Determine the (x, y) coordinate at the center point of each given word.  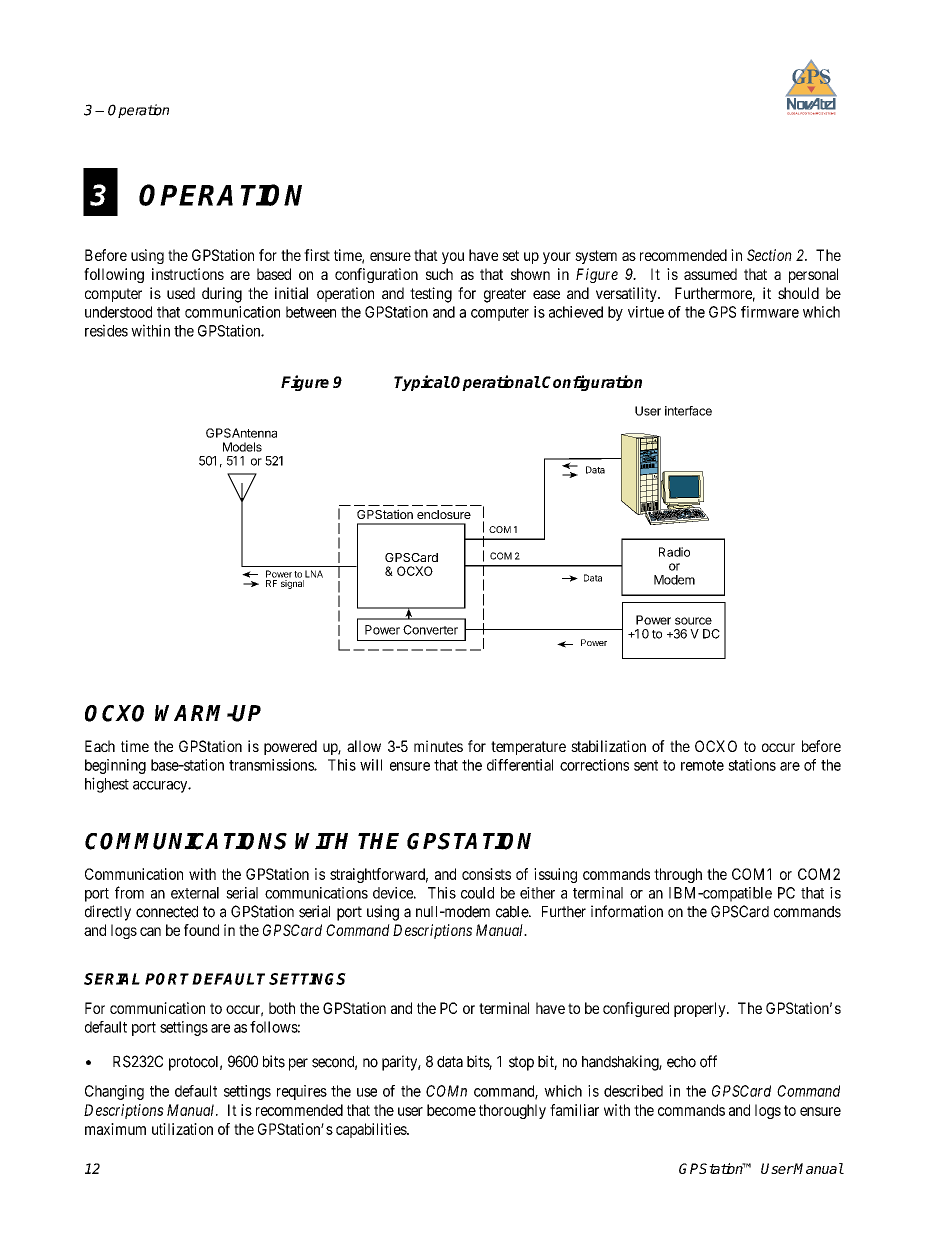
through (678, 875)
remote (702, 765)
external (195, 893)
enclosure (444, 514)
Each (100, 746)
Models (242, 447)
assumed (710, 274)
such (439, 274)
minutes (438, 746)
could (477, 893)
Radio (674, 552)
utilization (182, 1129)
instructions (188, 274)
